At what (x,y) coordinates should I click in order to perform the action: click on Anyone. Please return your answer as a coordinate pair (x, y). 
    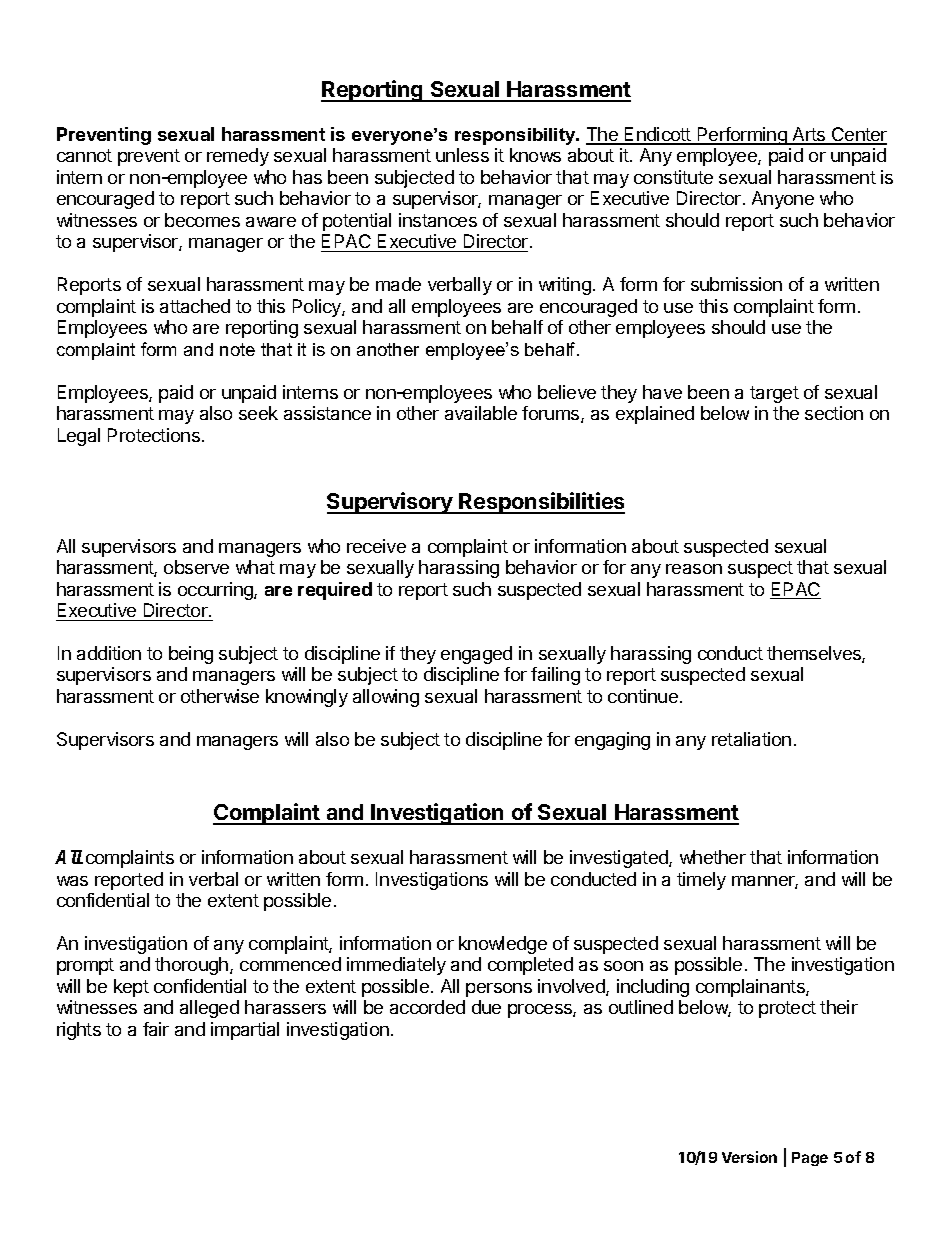
    Looking at the image, I should click on (783, 200).
